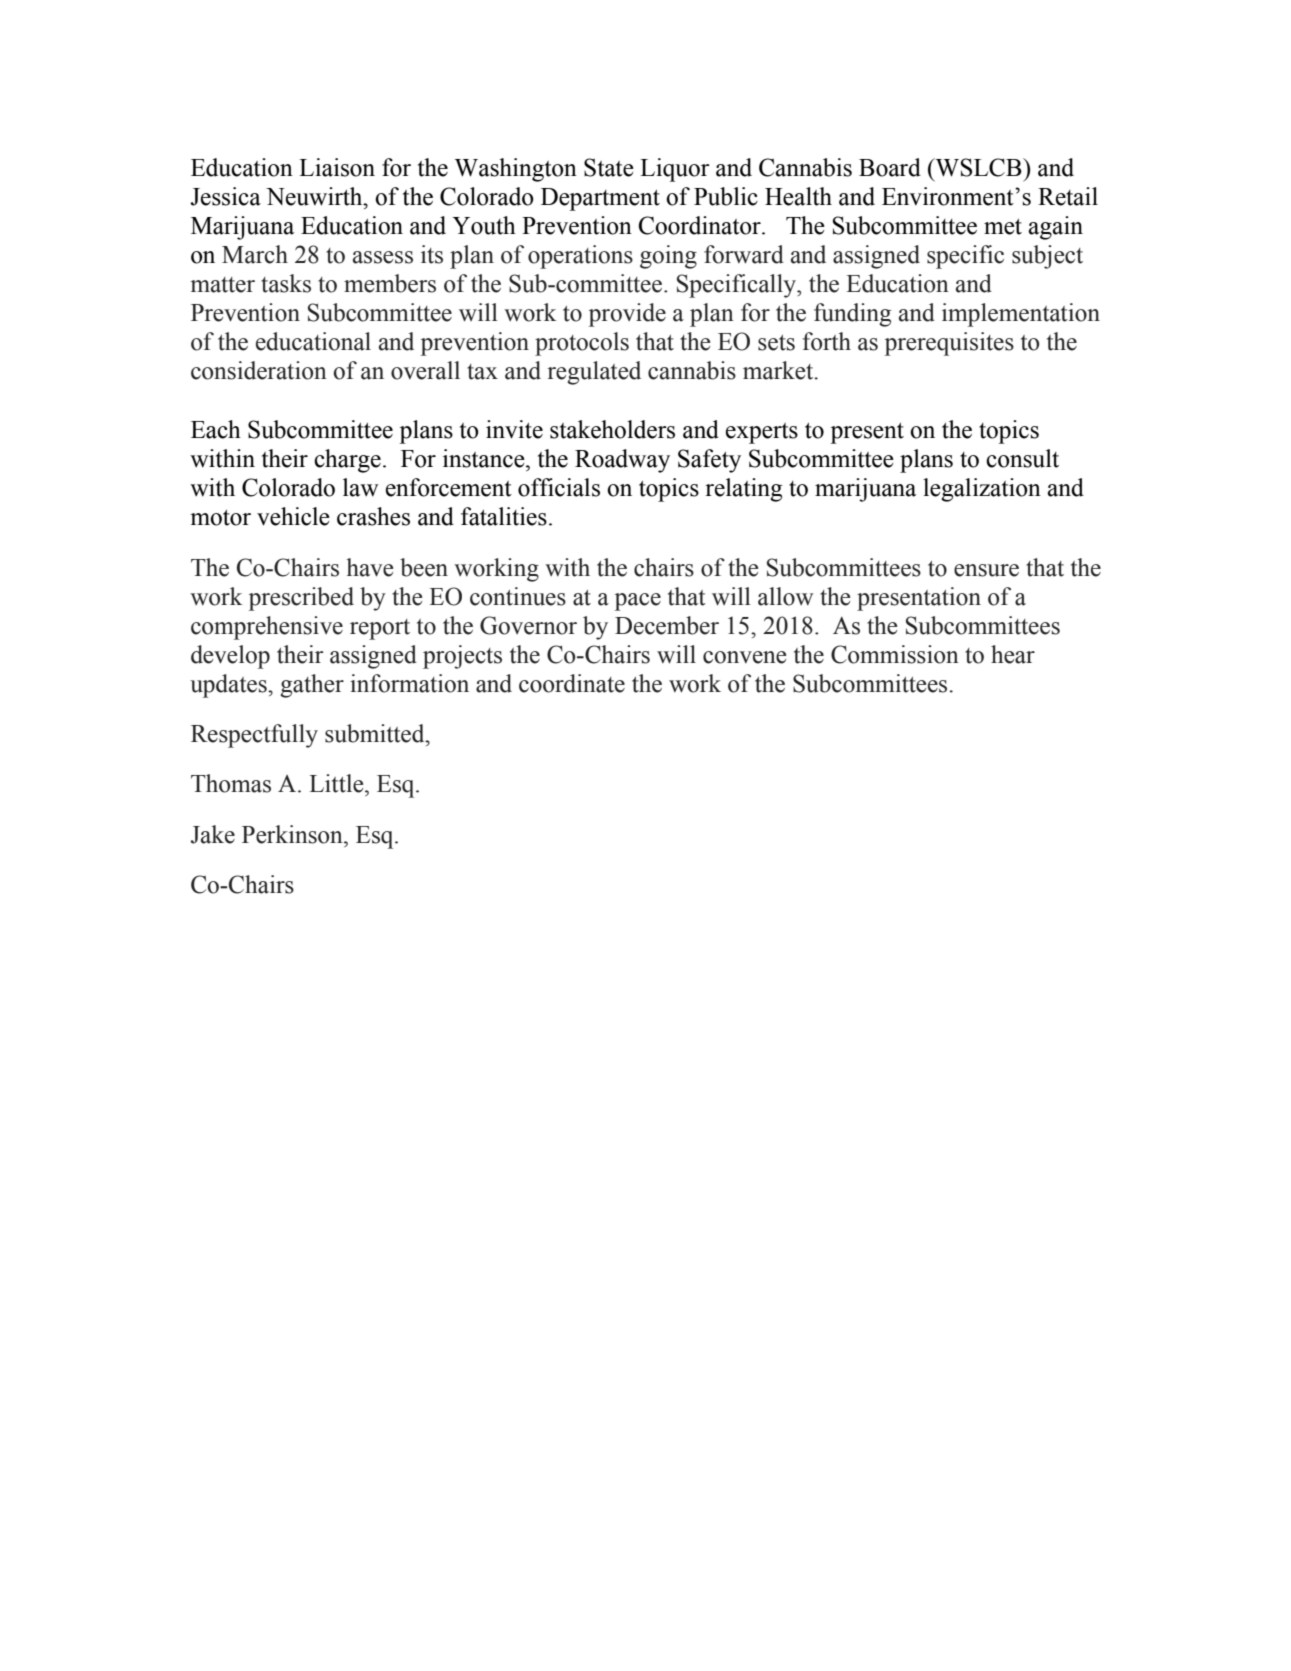  What do you see at coordinates (337, 783) in the screenshot?
I see `Little` at bounding box center [337, 783].
